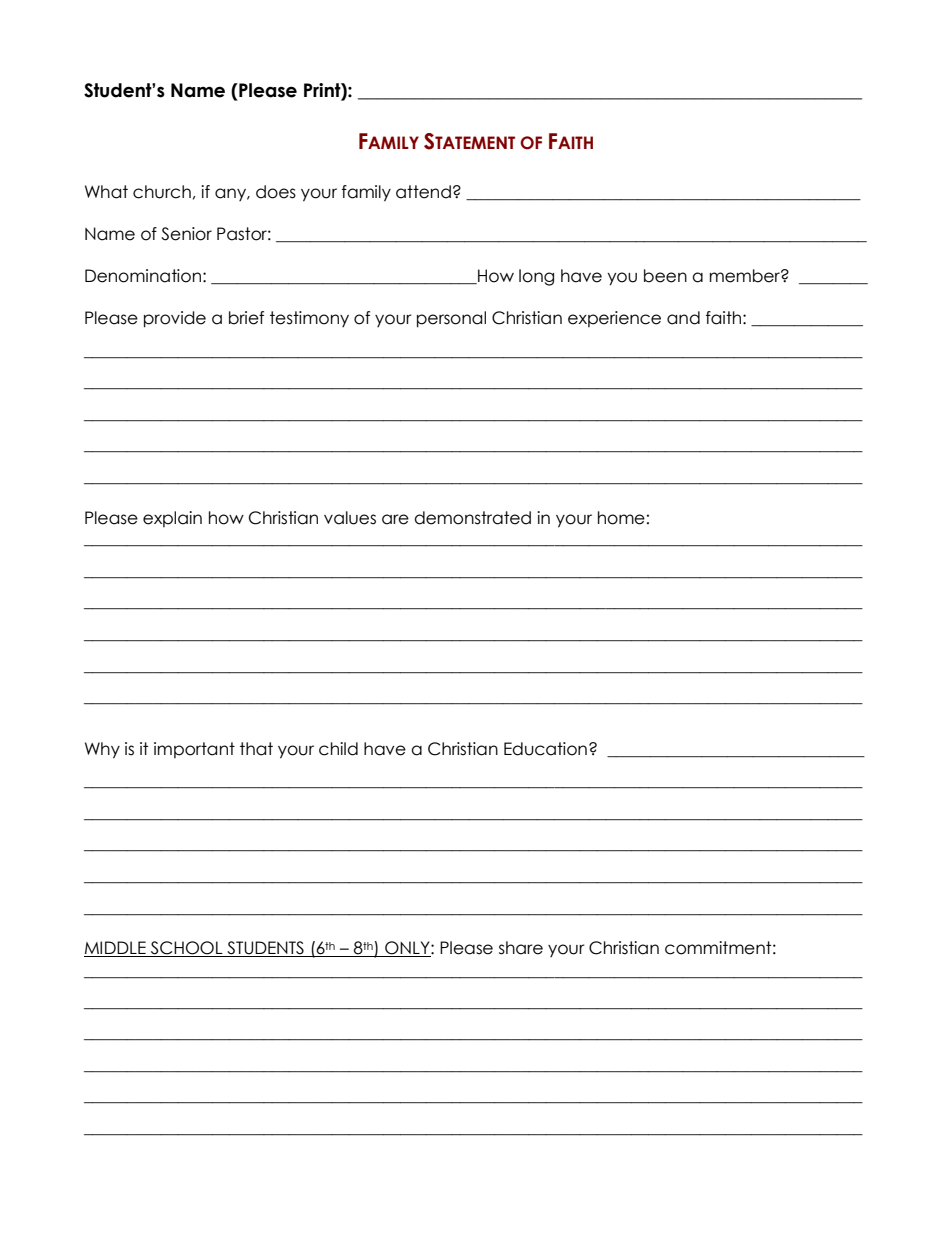  I want to click on personal, so click(451, 319).
